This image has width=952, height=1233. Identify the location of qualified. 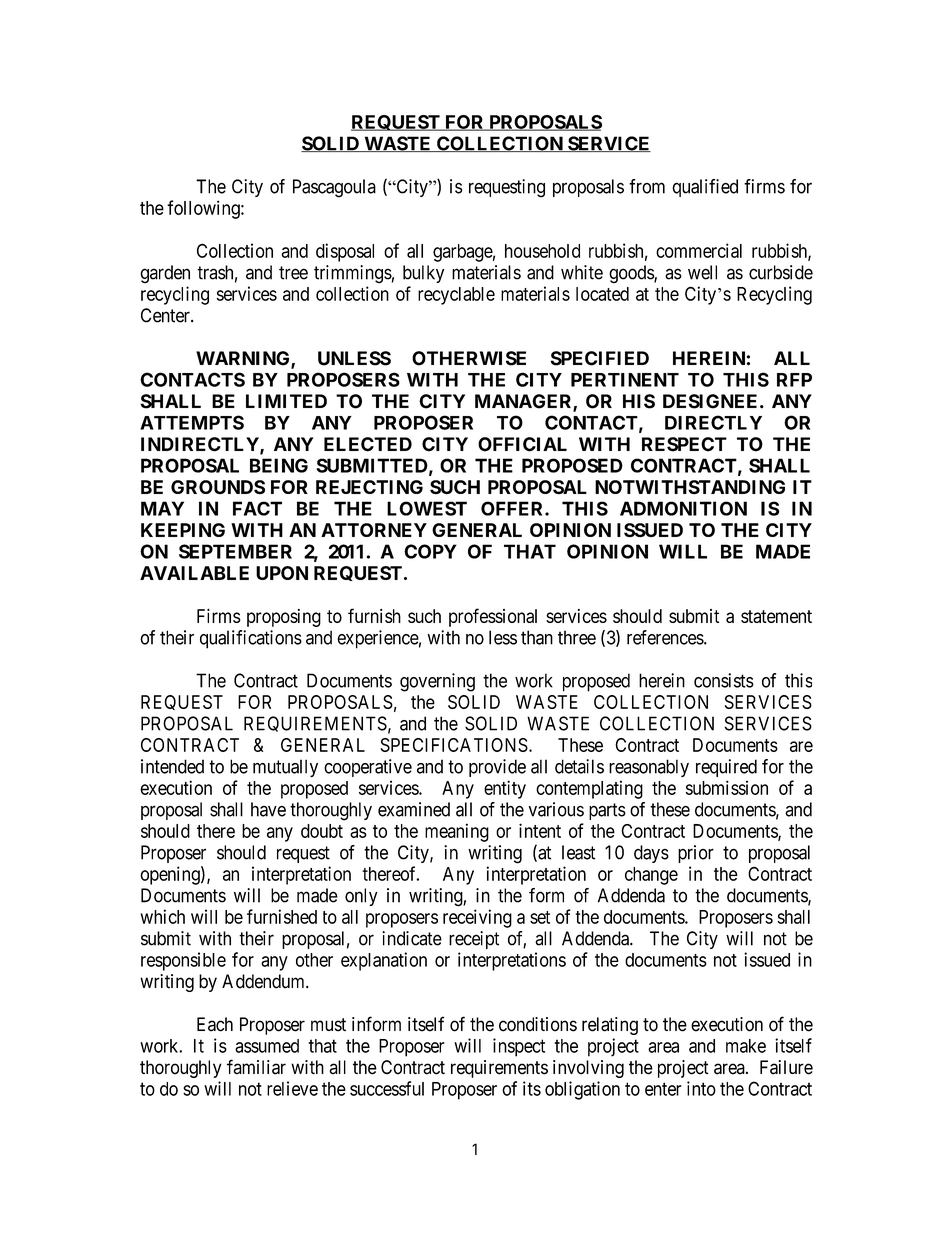
(705, 188).
